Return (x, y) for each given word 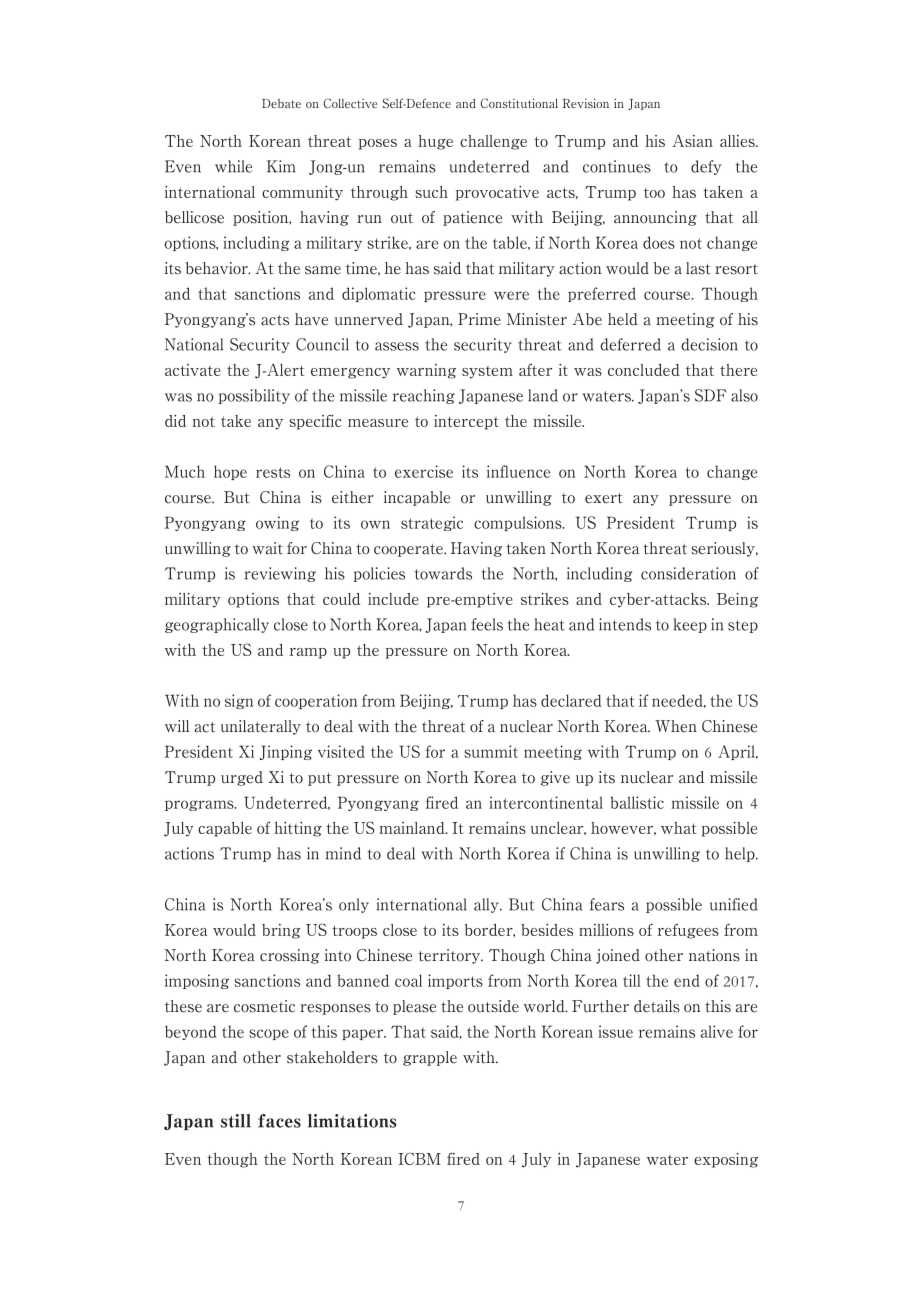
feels (487, 624)
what (678, 828)
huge (435, 142)
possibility (254, 396)
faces (279, 1121)
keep (690, 625)
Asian (692, 141)
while (233, 166)
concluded (644, 370)
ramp (308, 653)
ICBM (419, 1158)
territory (450, 956)
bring (281, 931)
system (487, 372)
